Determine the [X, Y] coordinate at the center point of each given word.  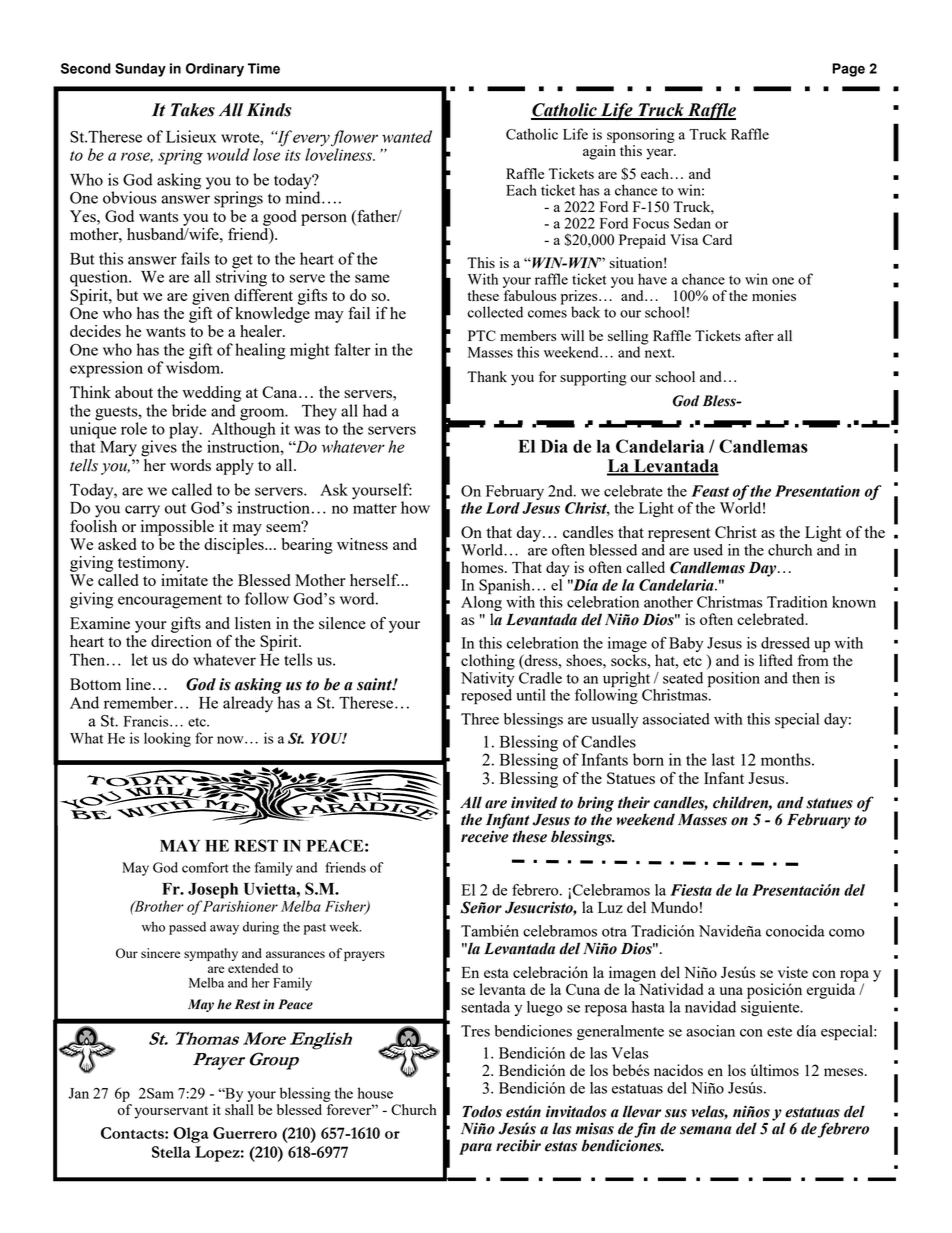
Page [848, 70]
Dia [554, 446]
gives [159, 447]
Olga [191, 1135]
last [723, 759]
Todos [482, 1111]
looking [167, 739]
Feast [710, 491]
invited [534, 802]
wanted [407, 136]
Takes [193, 110]
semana [706, 1130]
